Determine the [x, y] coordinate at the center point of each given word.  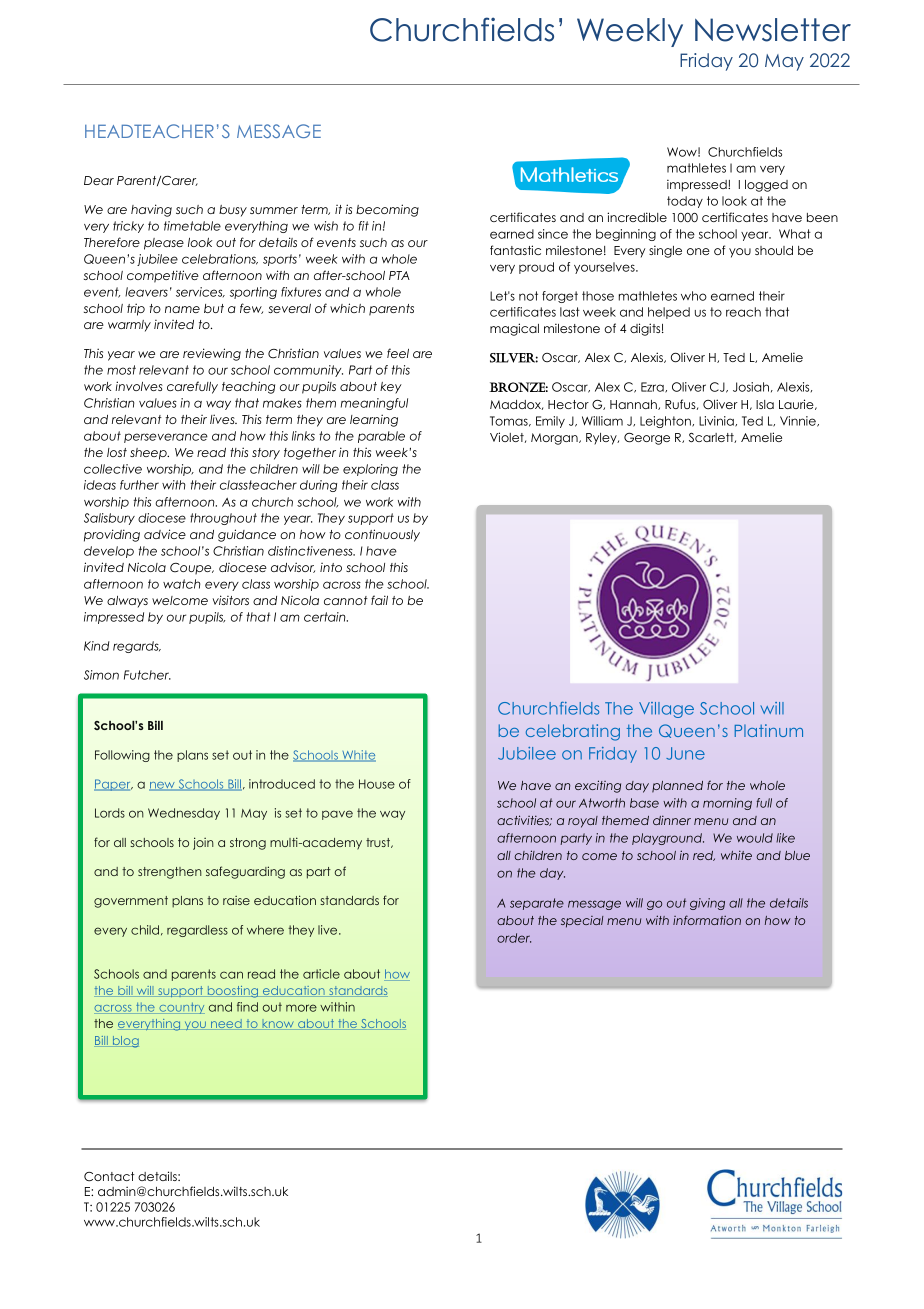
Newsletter [773, 30]
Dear [99, 180]
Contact [109, 1177]
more [301, 1008]
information [707, 920]
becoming [387, 210]
